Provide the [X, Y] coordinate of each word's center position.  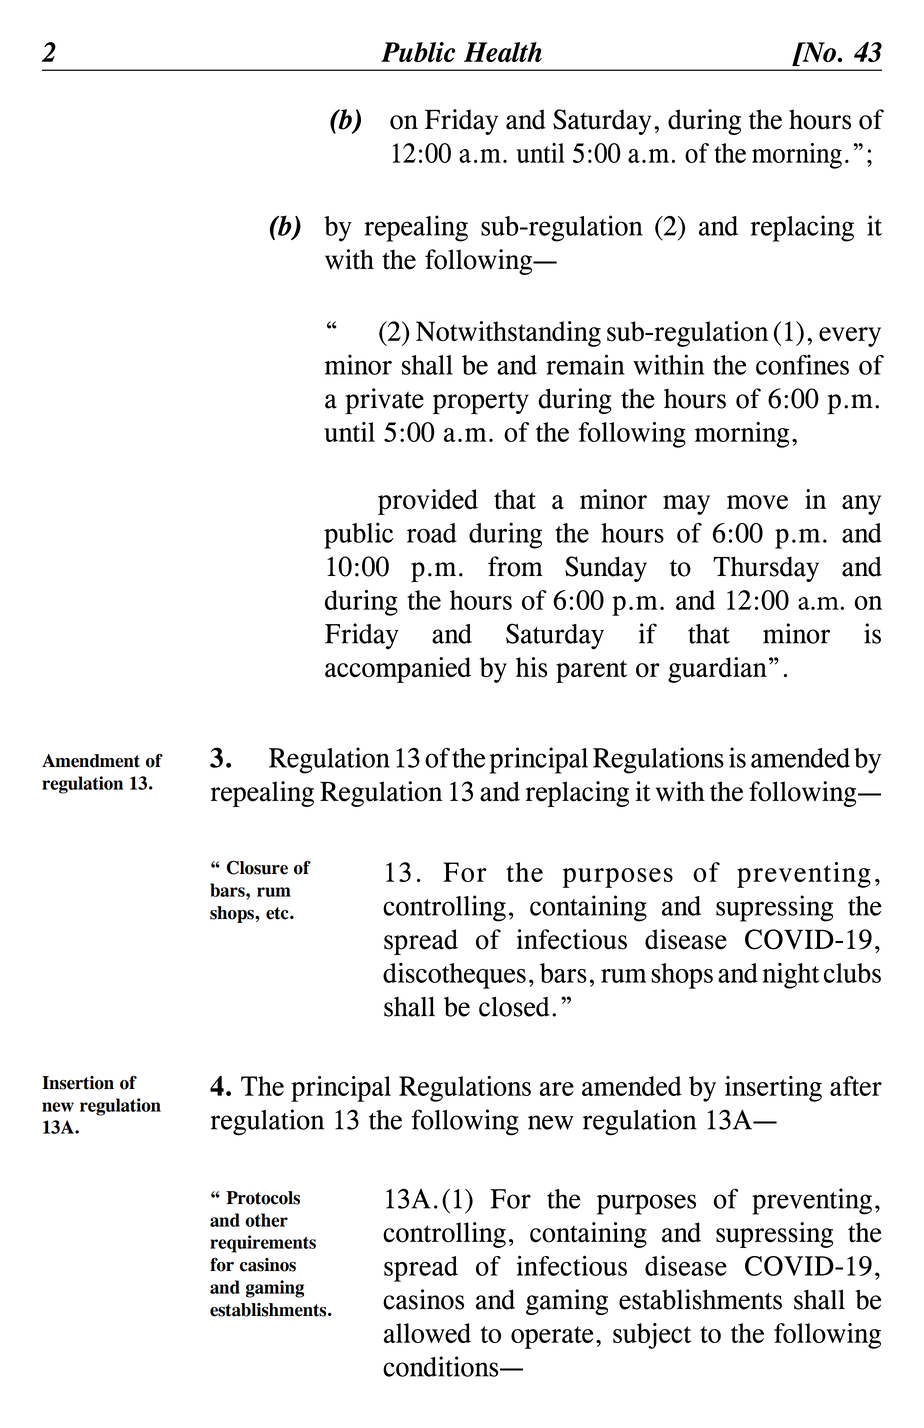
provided [428, 502]
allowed [427, 1333]
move [757, 502]
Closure [257, 867]
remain [585, 364]
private [384, 401]
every [850, 337]
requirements [263, 1244]
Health [503, 52]
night [791, 976]
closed [514, 1006]
